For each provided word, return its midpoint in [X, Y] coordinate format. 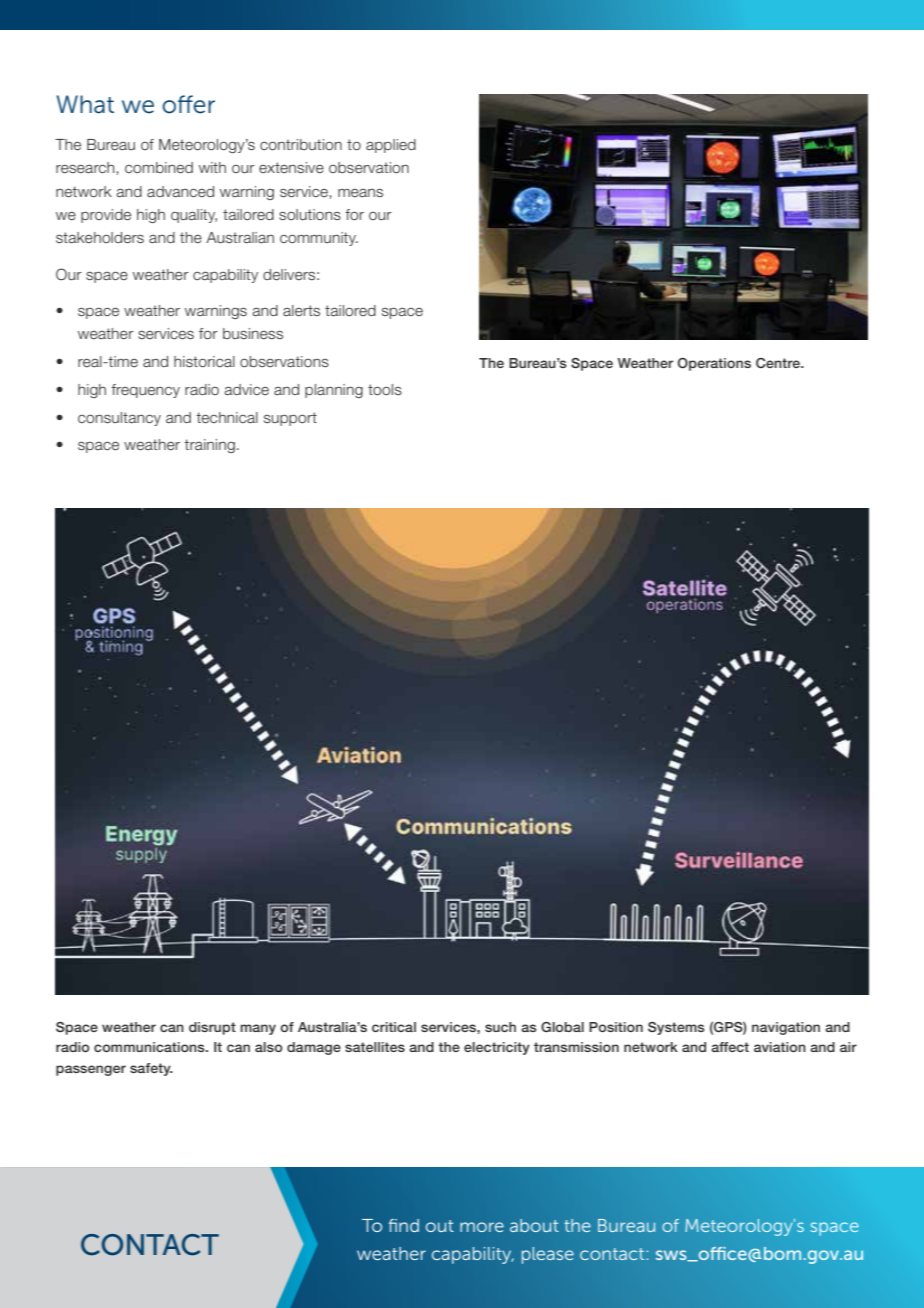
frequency [145, 391]
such [500, 1027]
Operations [714, 364]
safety [151, 1069]
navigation [786, 1028]
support [290, 419]
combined [159, 168]
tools [385, 390]
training [209, 446]
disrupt [212, 1028]
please [548, 1255]
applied [391, 146]
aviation [780, 1047]
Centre [779, 363]
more [482, 1227]
